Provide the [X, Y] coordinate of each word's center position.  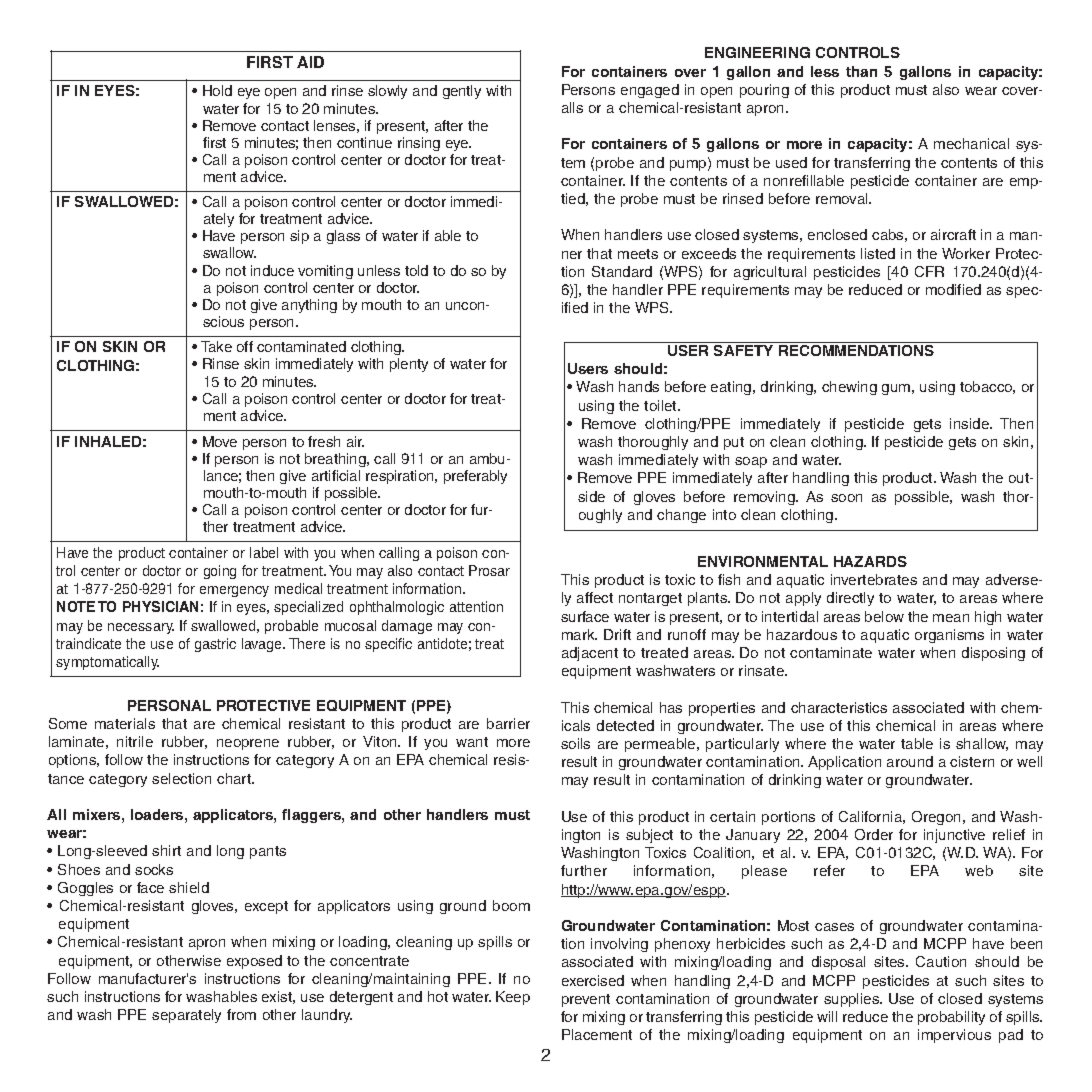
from [241, 1014]
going [220, 572]
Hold [217, 90]
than [861, 71]
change [681, 516]
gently [462, 92]
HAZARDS [870, 561]
